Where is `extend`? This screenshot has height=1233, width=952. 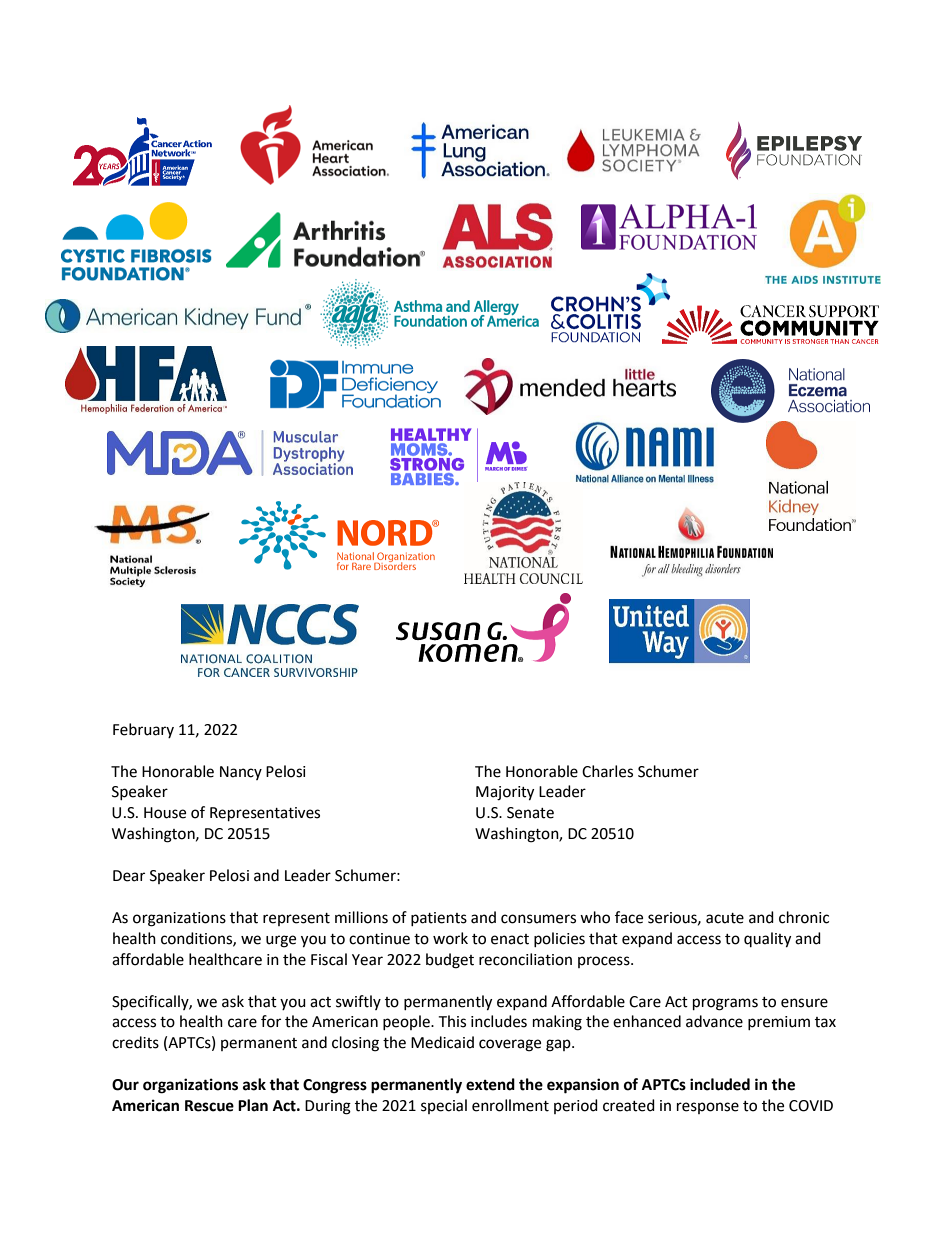
extend is located at coordinates (490, 1084).
